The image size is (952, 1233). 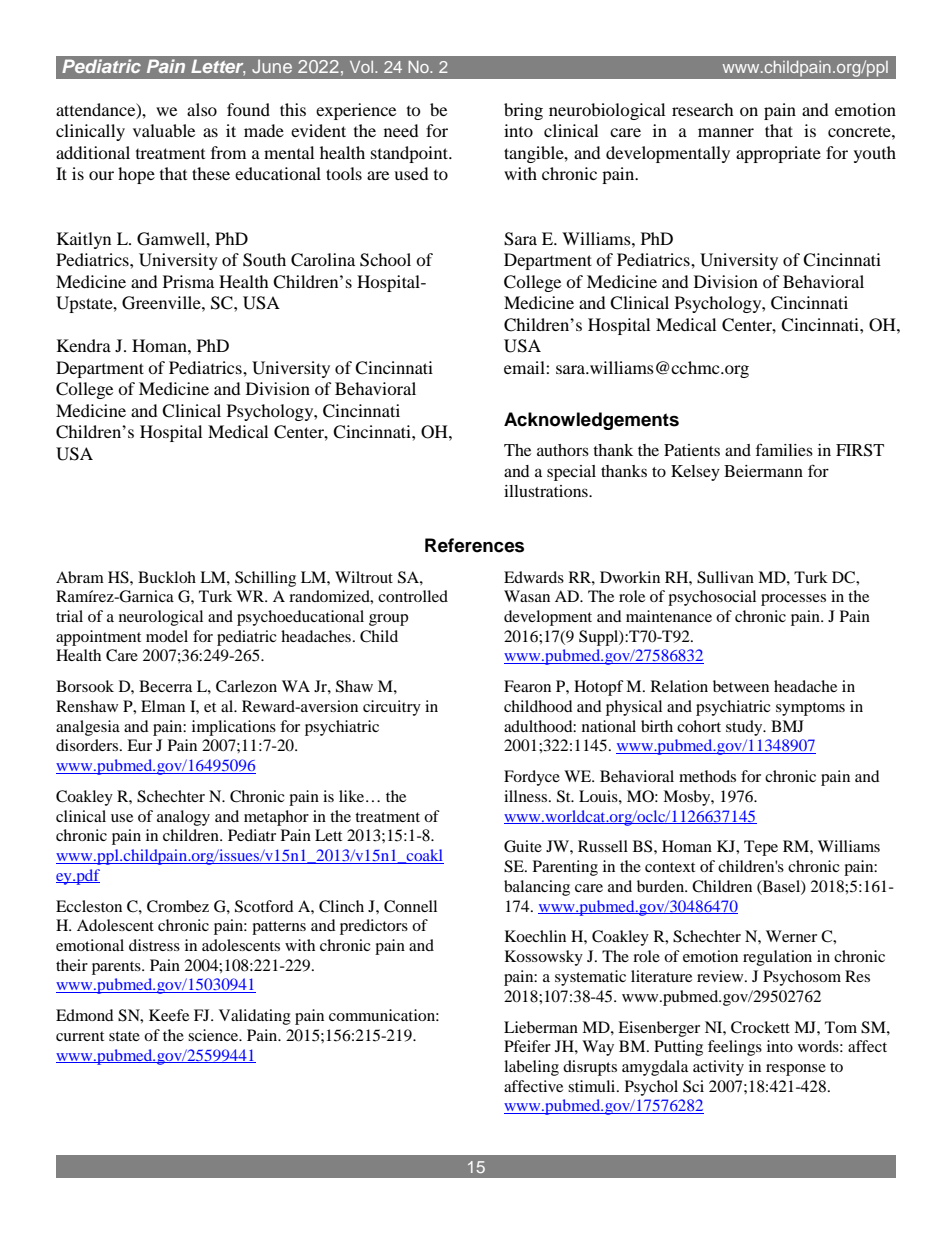 I want to click on Kendra, so click(x=84, y=345).
